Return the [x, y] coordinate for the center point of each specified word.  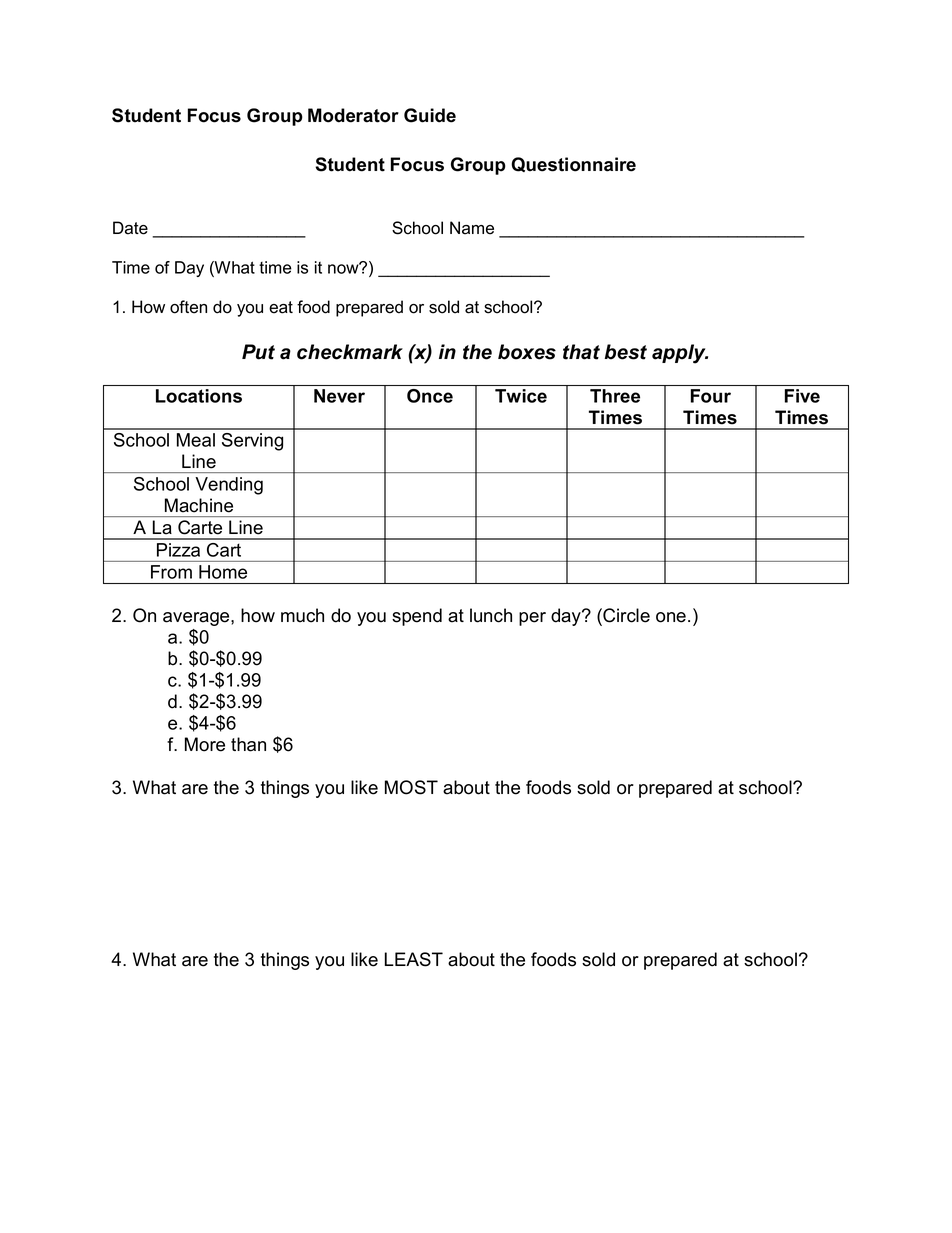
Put [258, 352]
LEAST [414, 959]
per [532, 619]
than [248, 744]
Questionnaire [573, 164]
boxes [527, 352]
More [205, 744]
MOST [411, 787]
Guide [430, 115]
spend [417, 617]
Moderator [353, 115]
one [672, 617]
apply [680, 354]
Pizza [178, 550]
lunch [491, 615]
